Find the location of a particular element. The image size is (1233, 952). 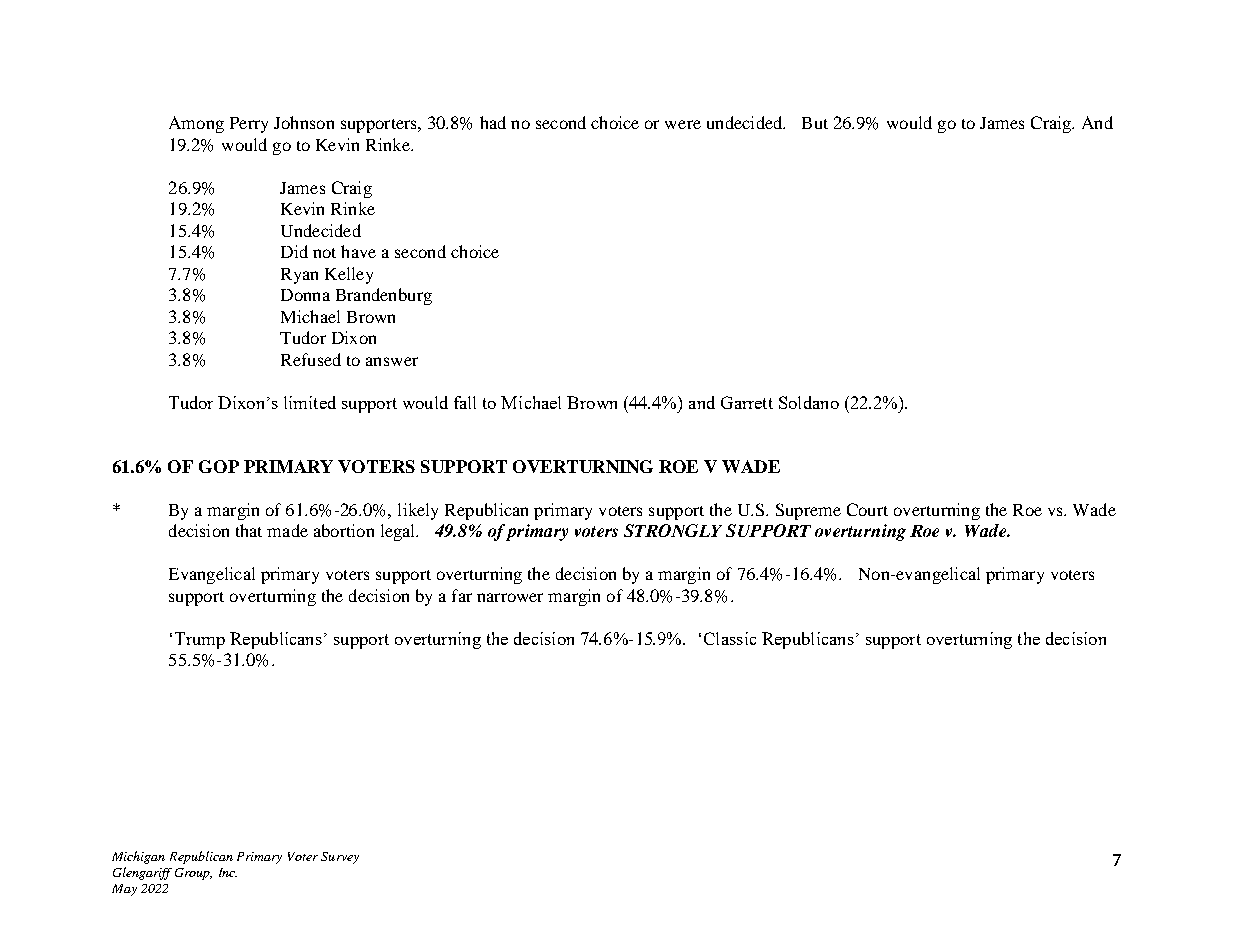

Inc is located at coordinates (228, 872).
